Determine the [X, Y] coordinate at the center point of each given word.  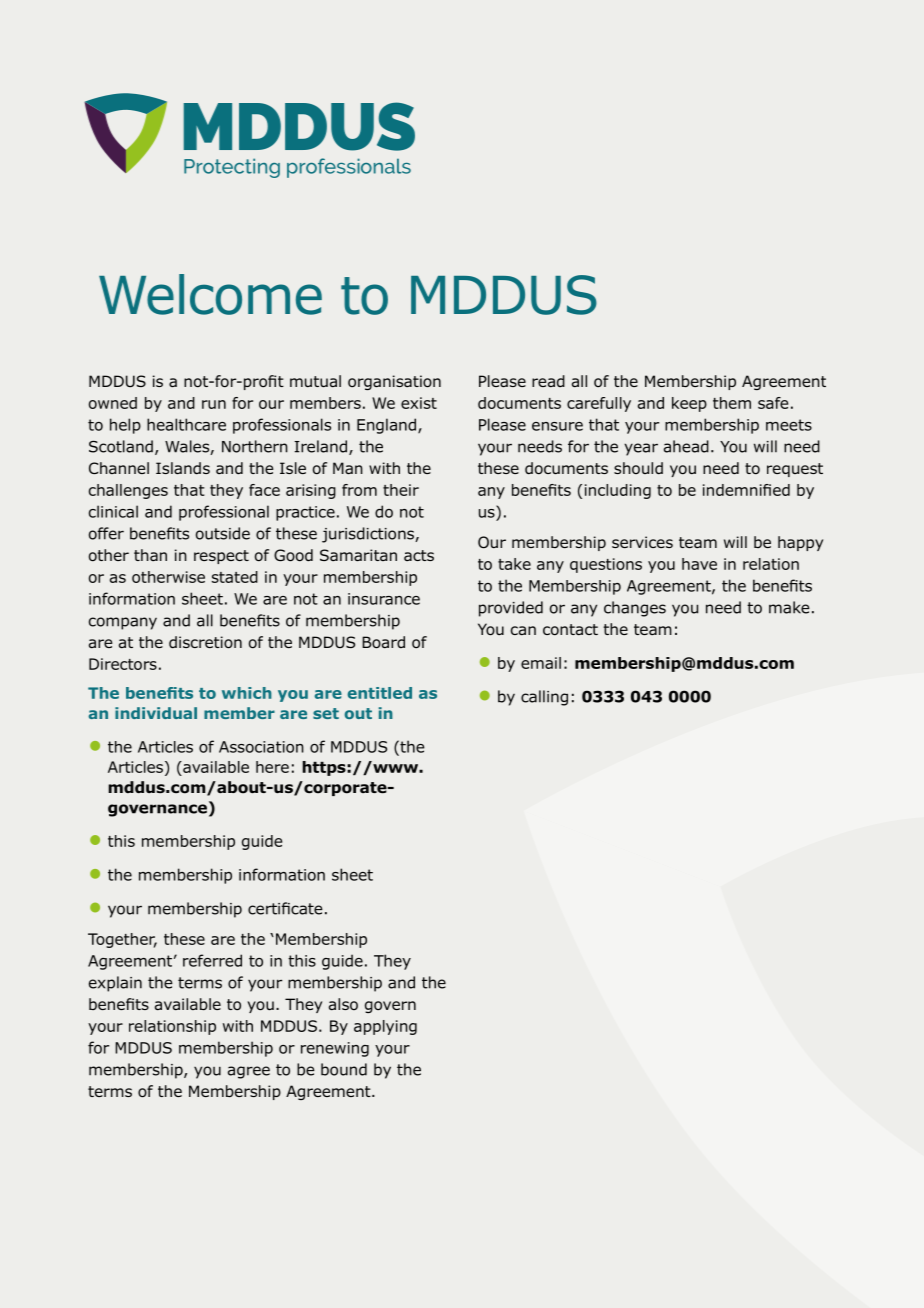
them [732, 403]
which [247, 693]
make [789, 607]
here [272, 767]
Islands [183, 468]
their [401, 490]
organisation [394, 382]
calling [544, 698]
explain [115, 984]
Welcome [210, 294]
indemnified [746, 490]
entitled [380, 693]
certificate [285, 908]
